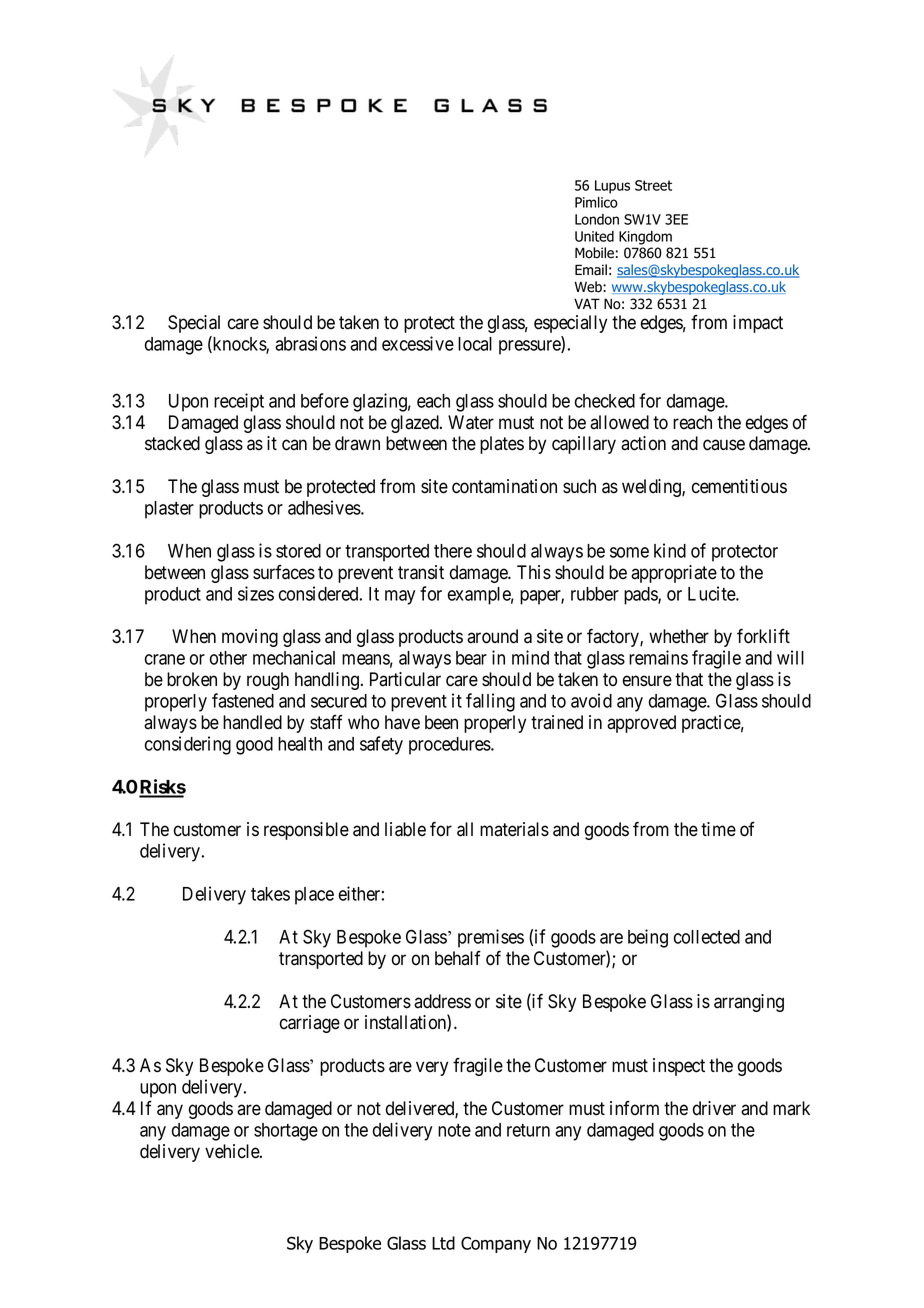 Image resolution: width=924 pixels, height=1308 pixels. What do you see at coordinates (490, 702) in the page?
I see `falling` at bounding box center [490, 702].
